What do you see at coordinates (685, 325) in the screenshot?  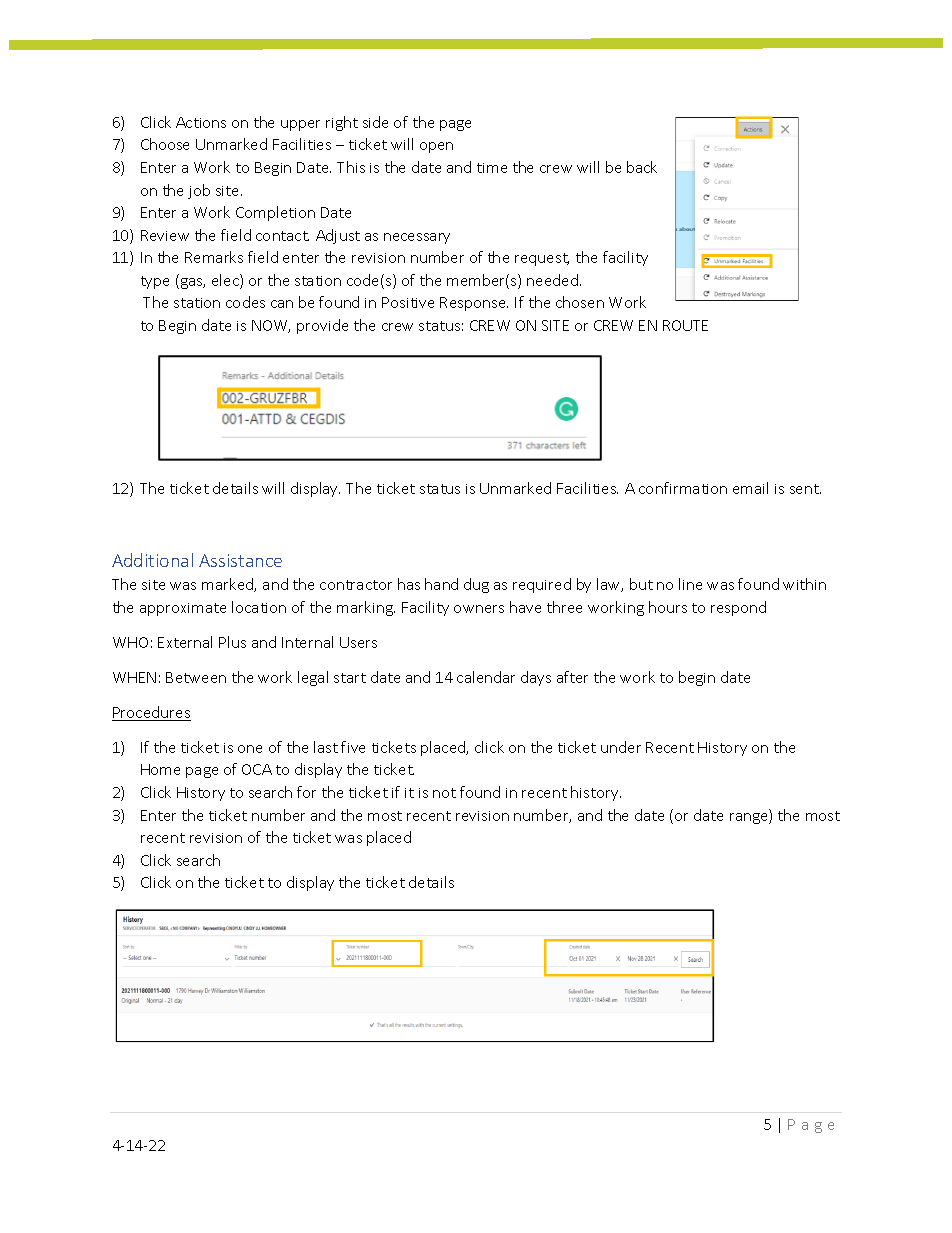 I see `ROUTE` at bounding box center [685, 325].
